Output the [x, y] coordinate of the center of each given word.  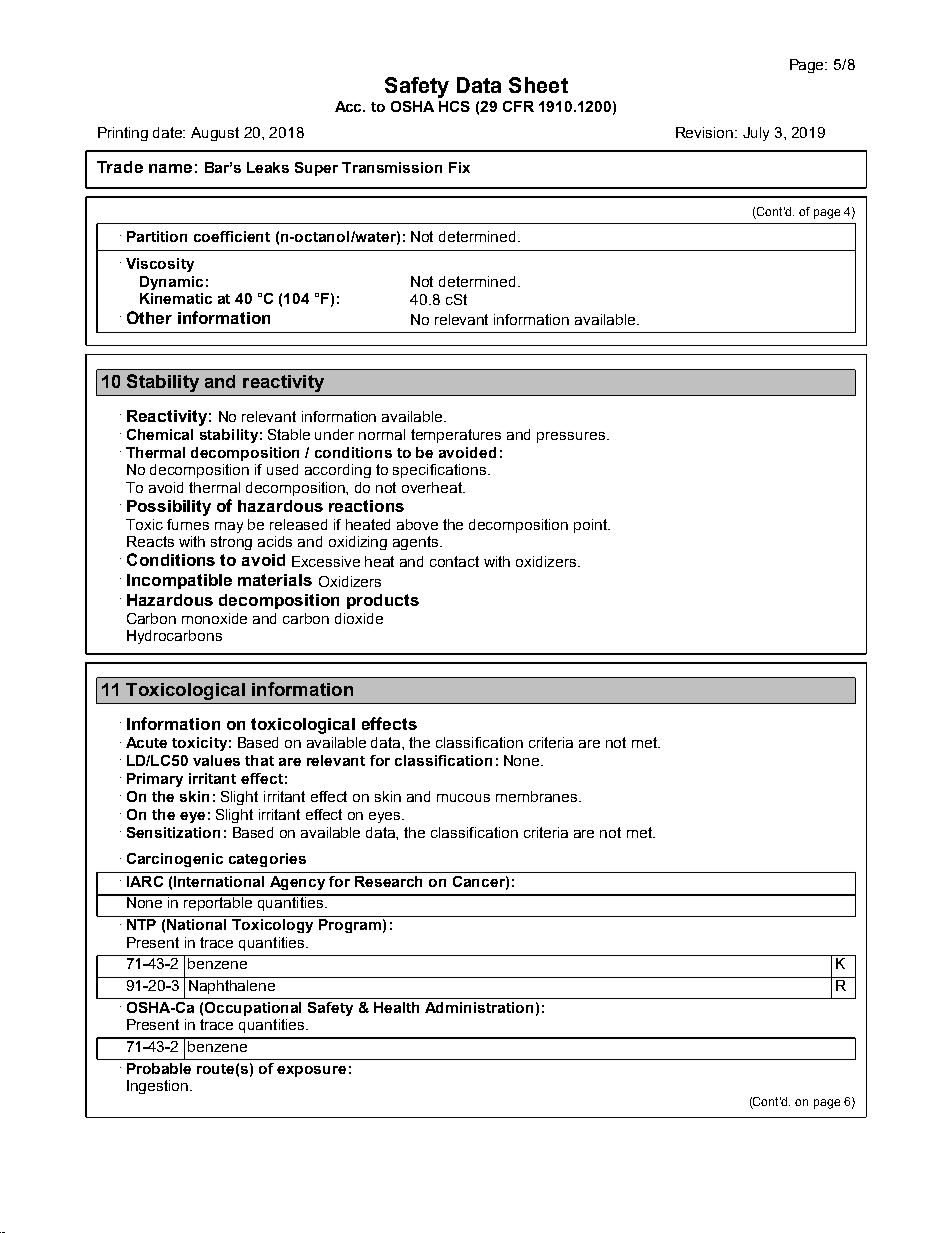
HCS [454, 106]
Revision [704, 132]
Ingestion [159, 1087]
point [591, 526]
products [383, 601]
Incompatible [179, 581]
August [215, 134]
